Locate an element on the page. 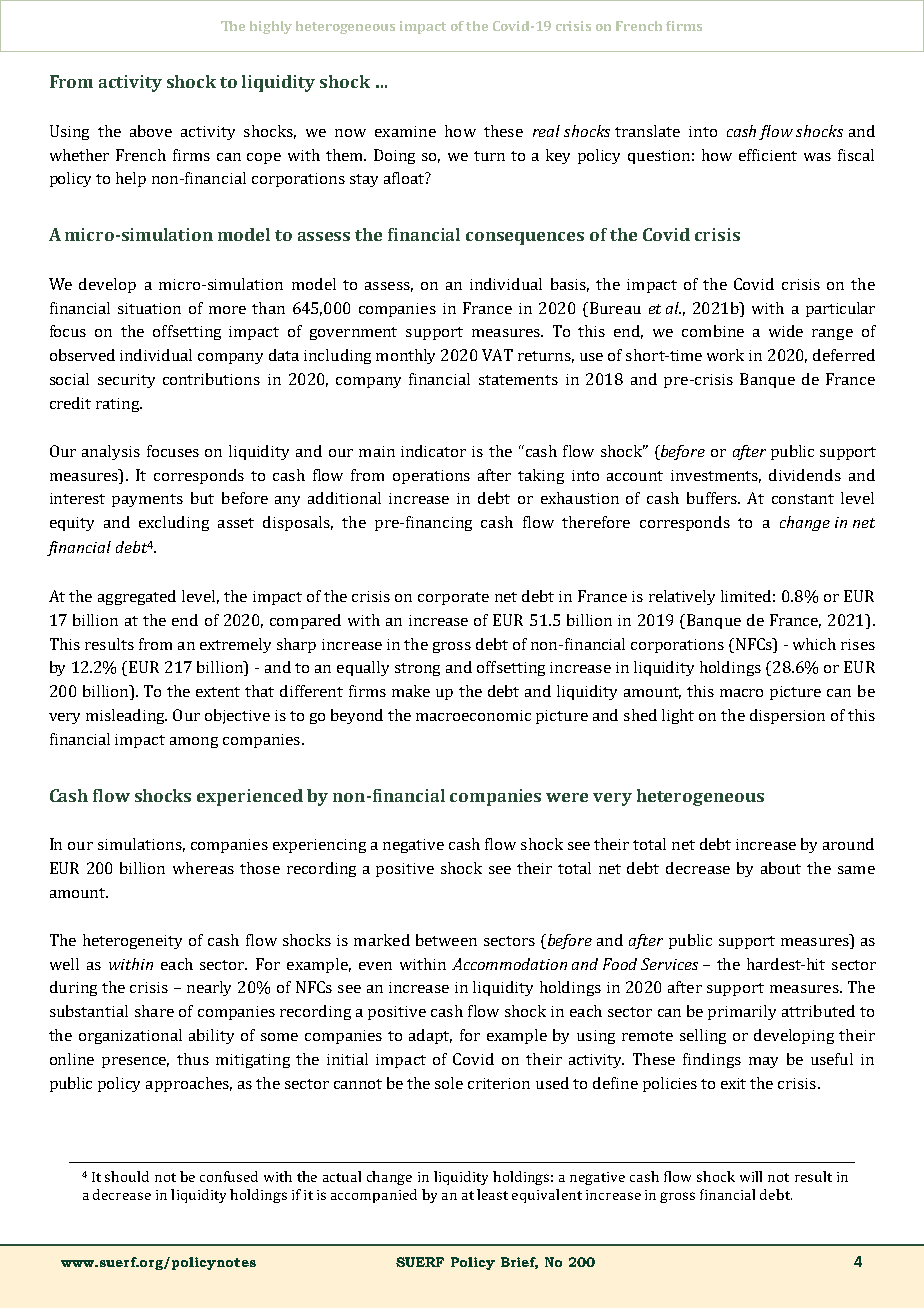  share is located at coordinates (154, 1011).
